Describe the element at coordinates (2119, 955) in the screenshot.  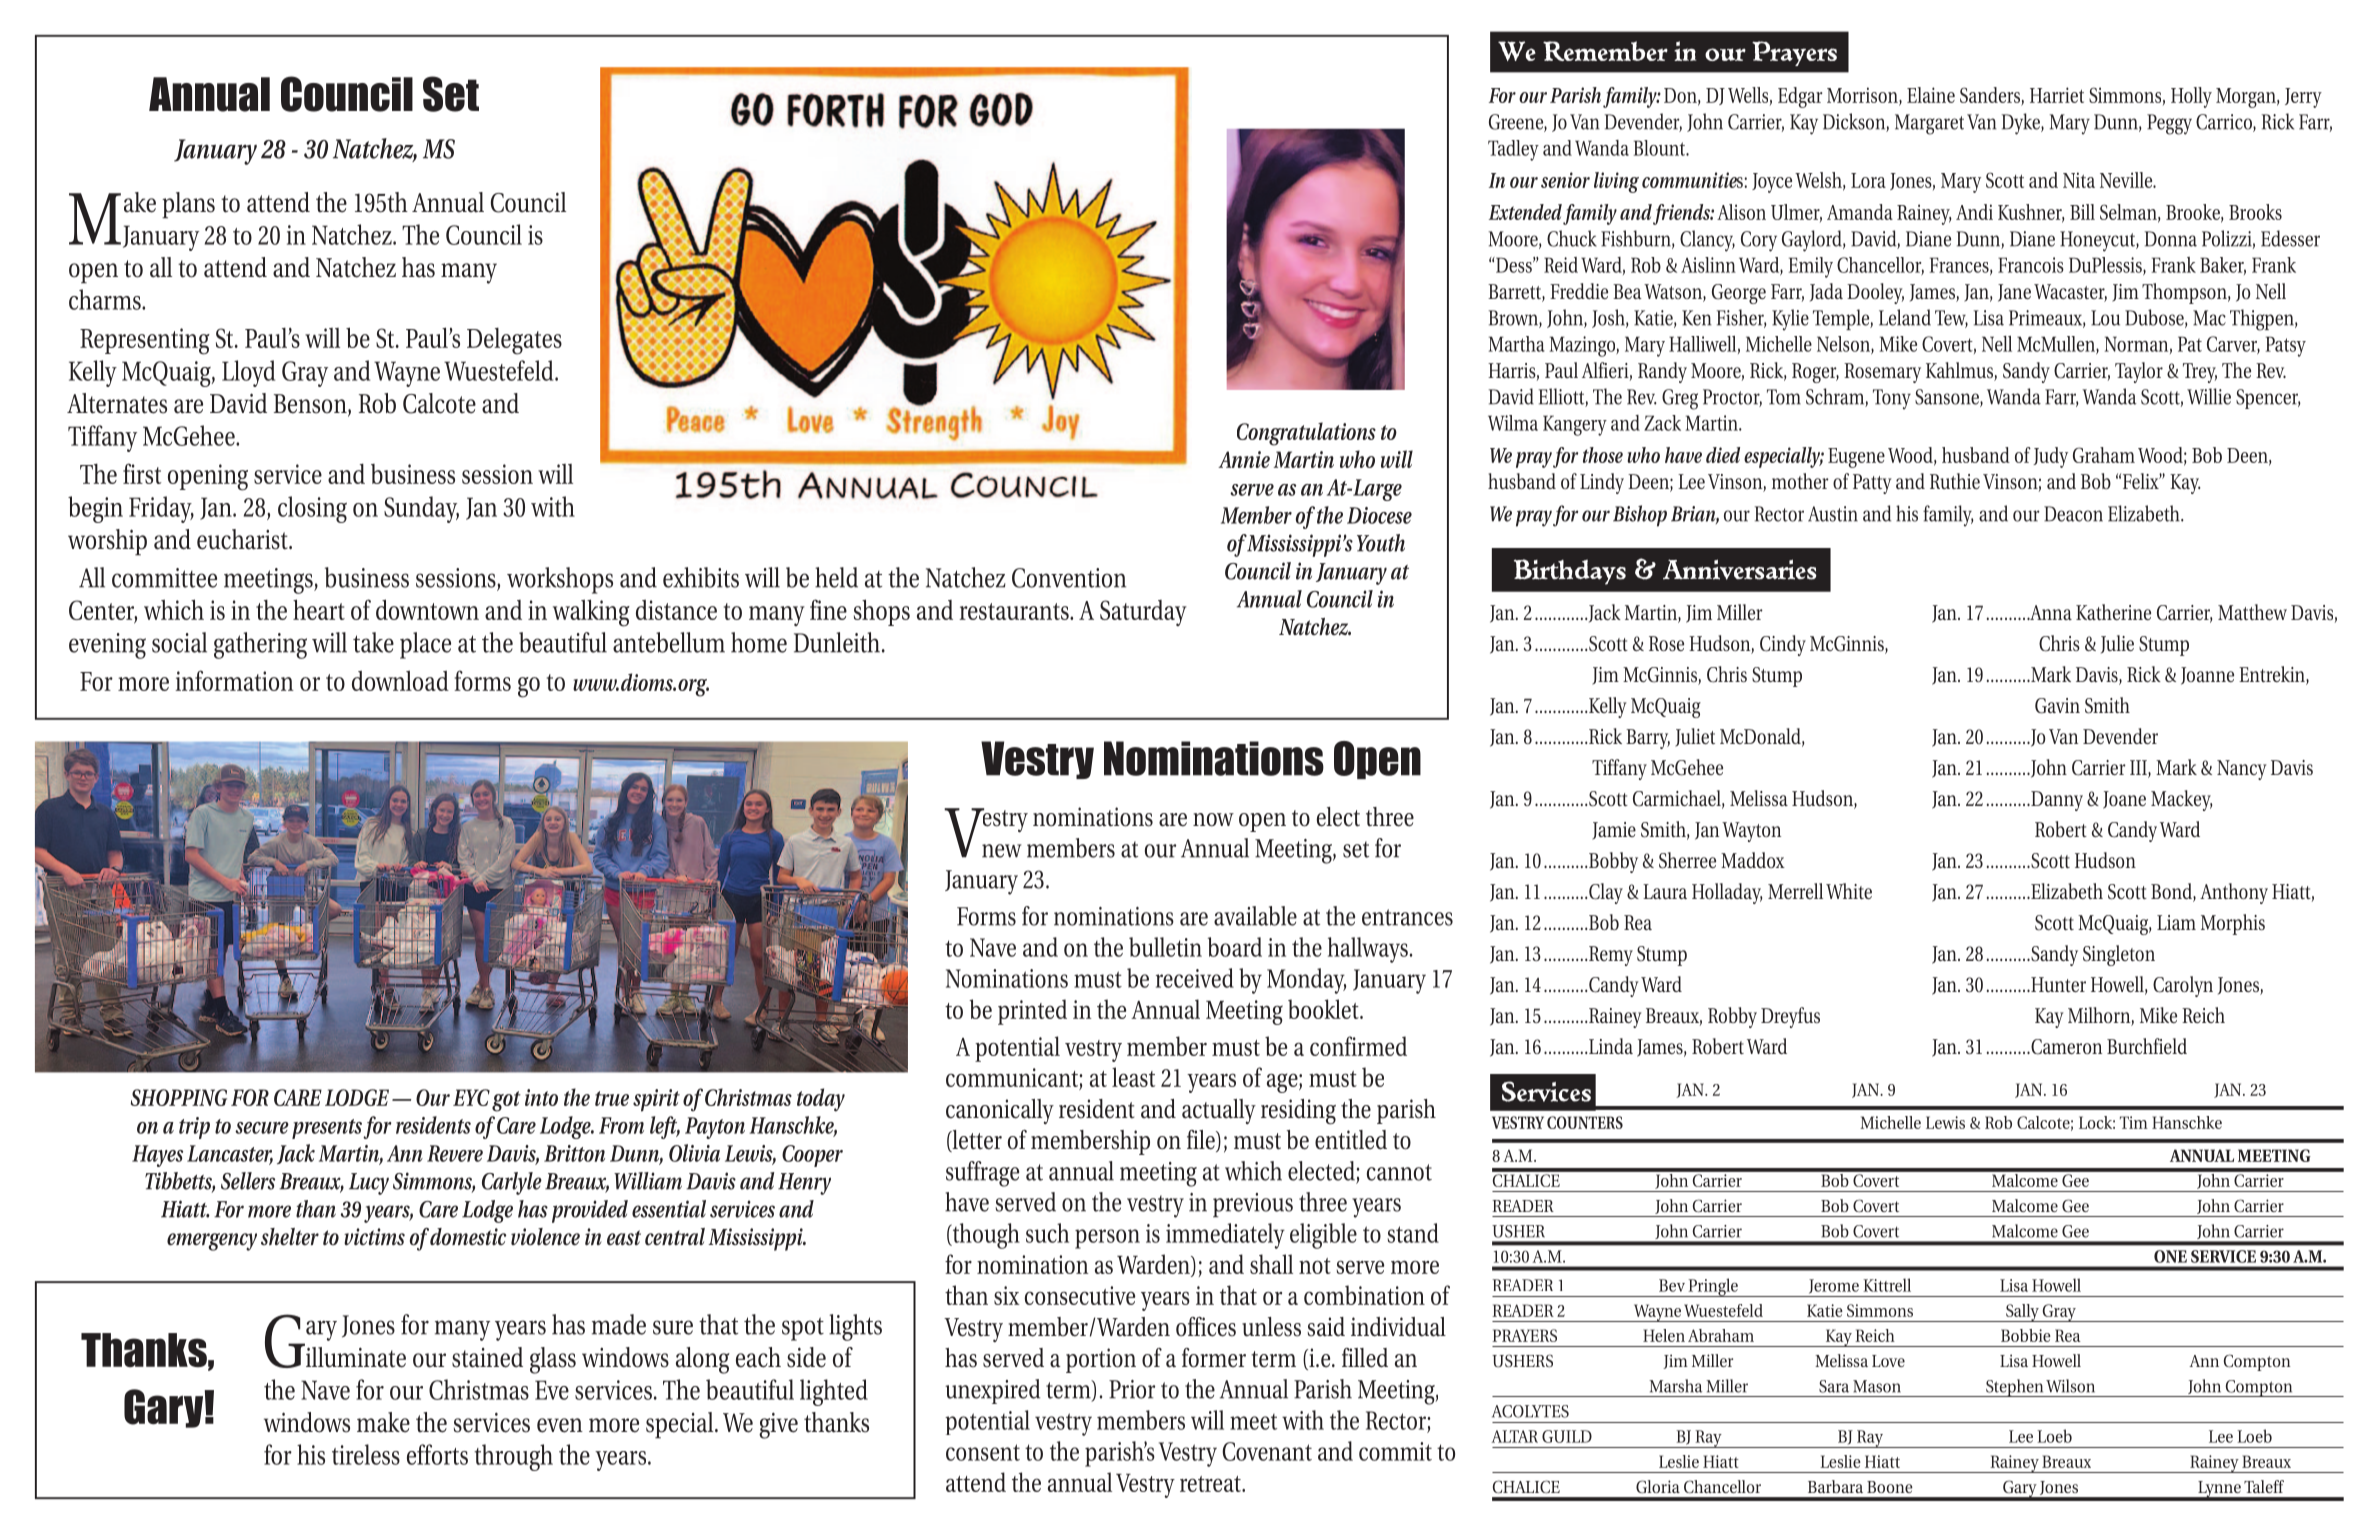
I see `Singleton` at that location.
